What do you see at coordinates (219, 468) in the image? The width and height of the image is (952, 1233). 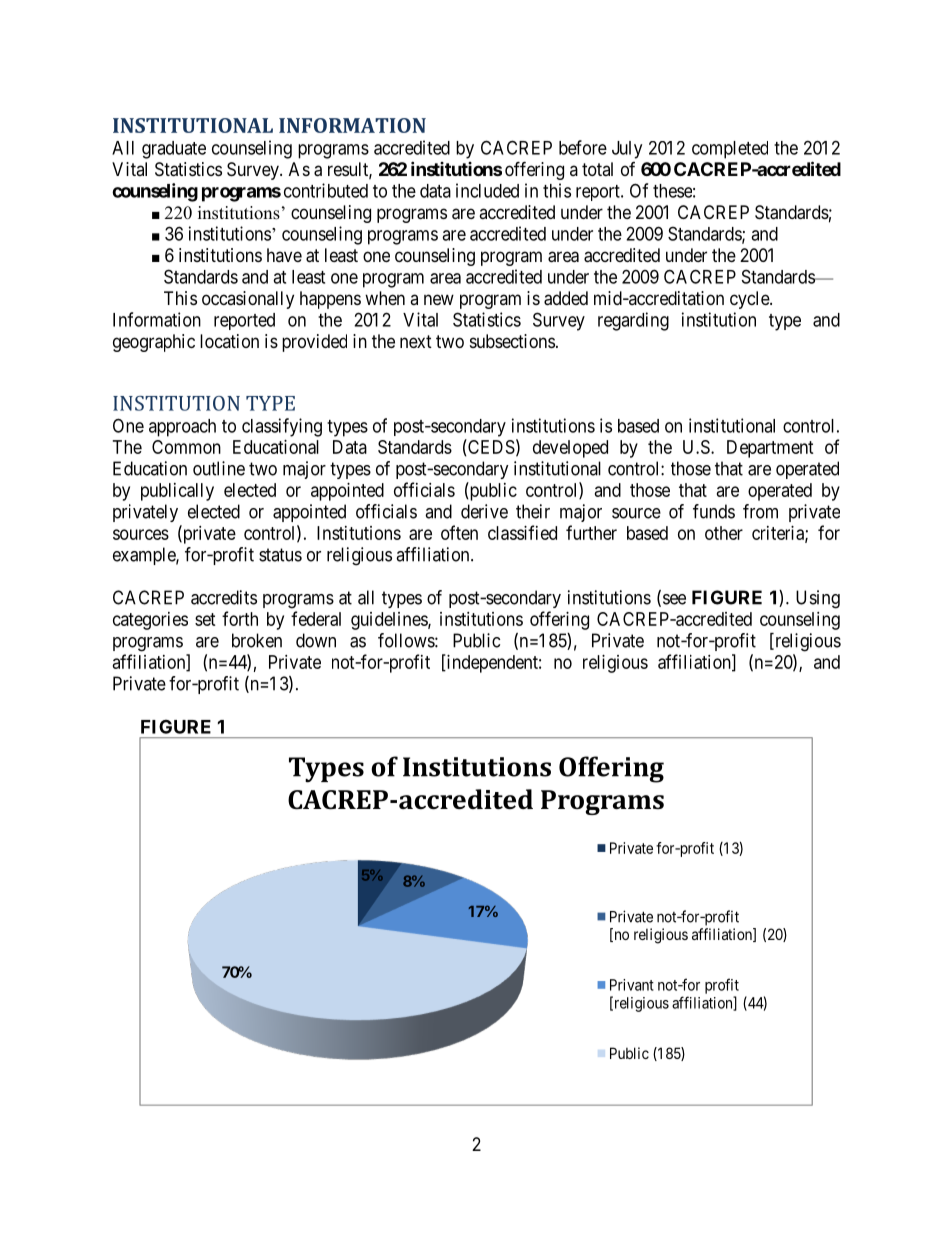 I see `outline` at bounding box center [219, 468].
